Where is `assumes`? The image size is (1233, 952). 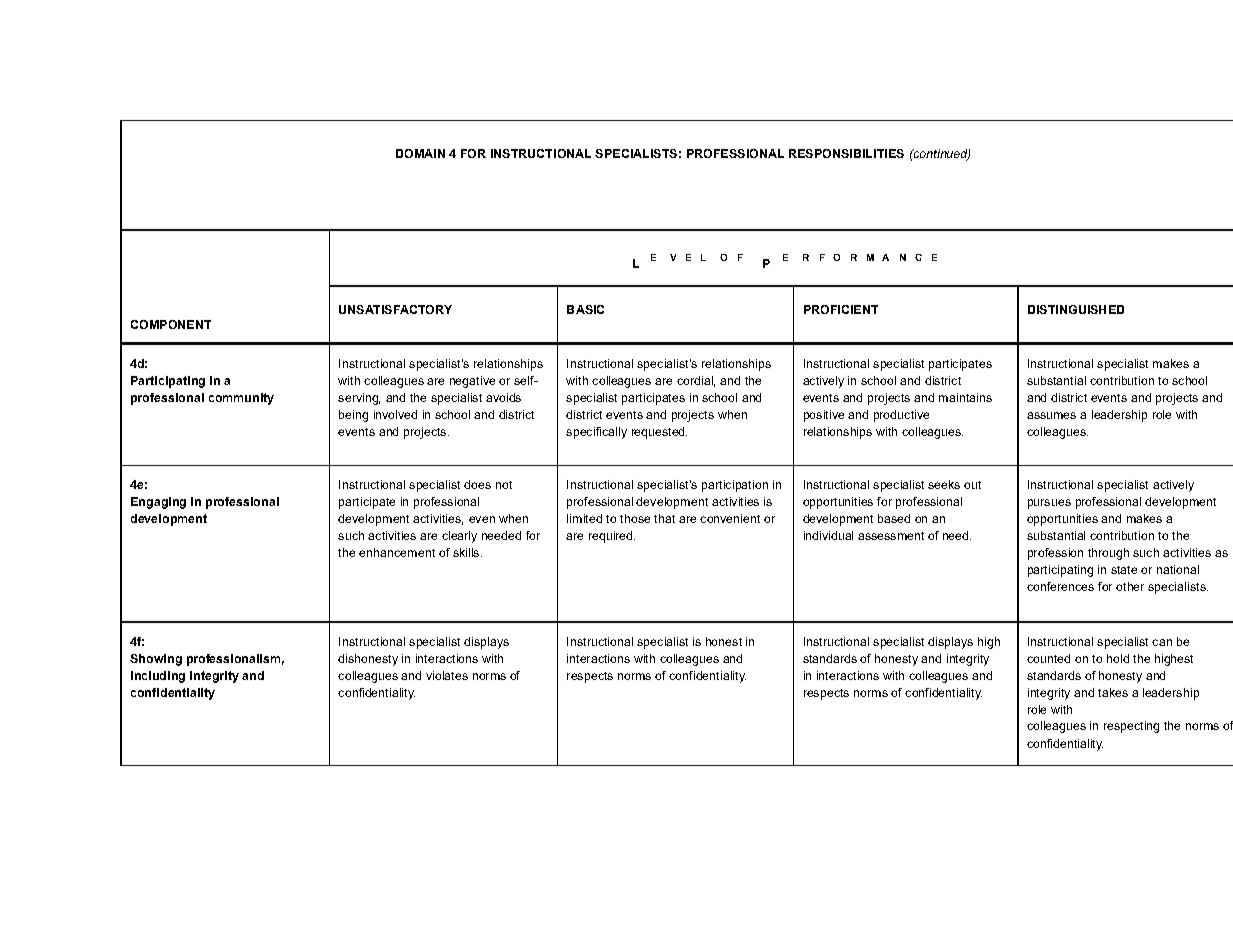 assumes is located at coordinates (1051, 415).
